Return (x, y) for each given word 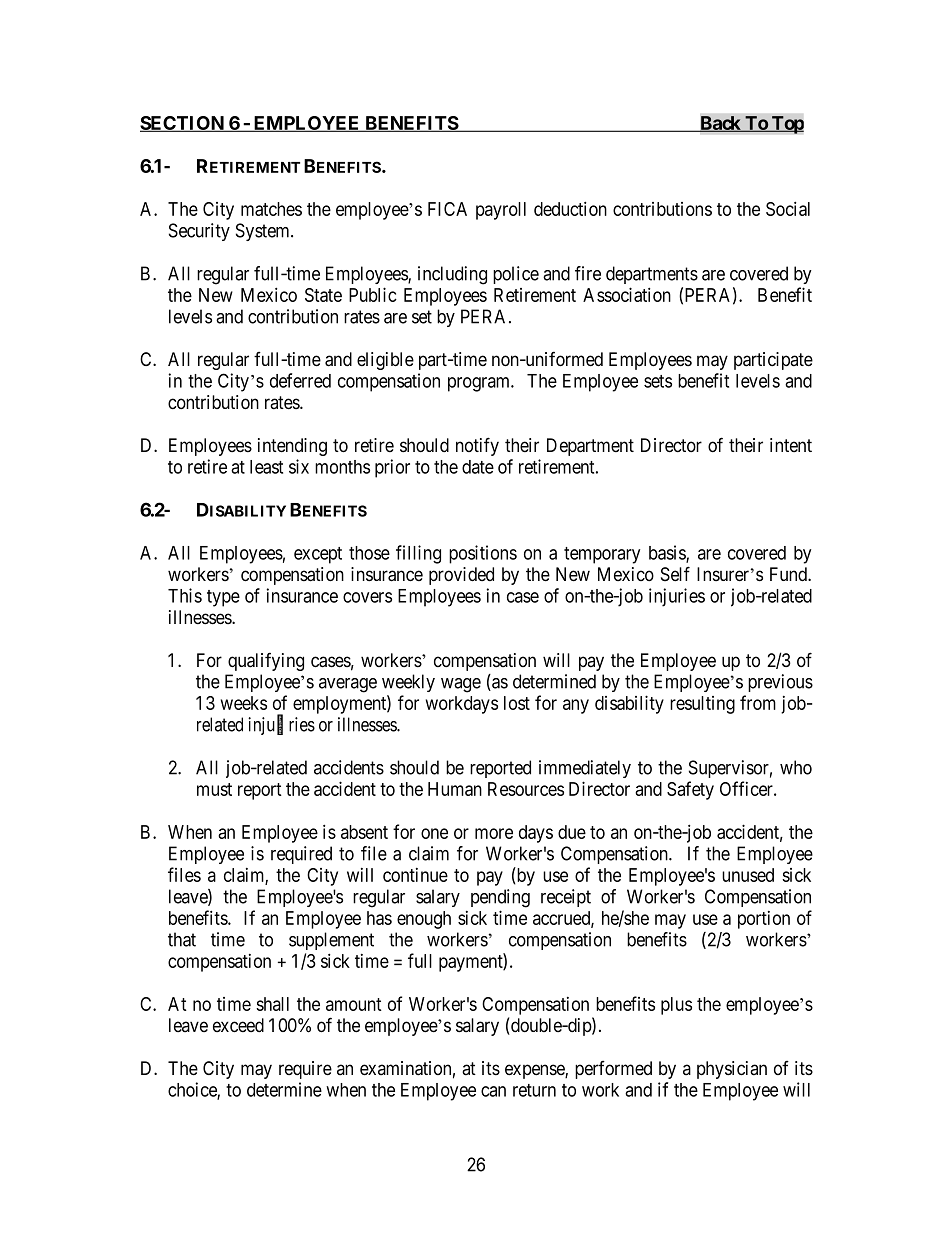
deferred (300, 380)
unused (748, 875)
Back (720, 124)
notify (477, 446)
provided (461, 576)
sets (658, 381)
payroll (501, 211)
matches (271, 209)
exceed (238, 1025)
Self (675, 574)
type (223, 598)
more (494, 833)
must (214, 789)
